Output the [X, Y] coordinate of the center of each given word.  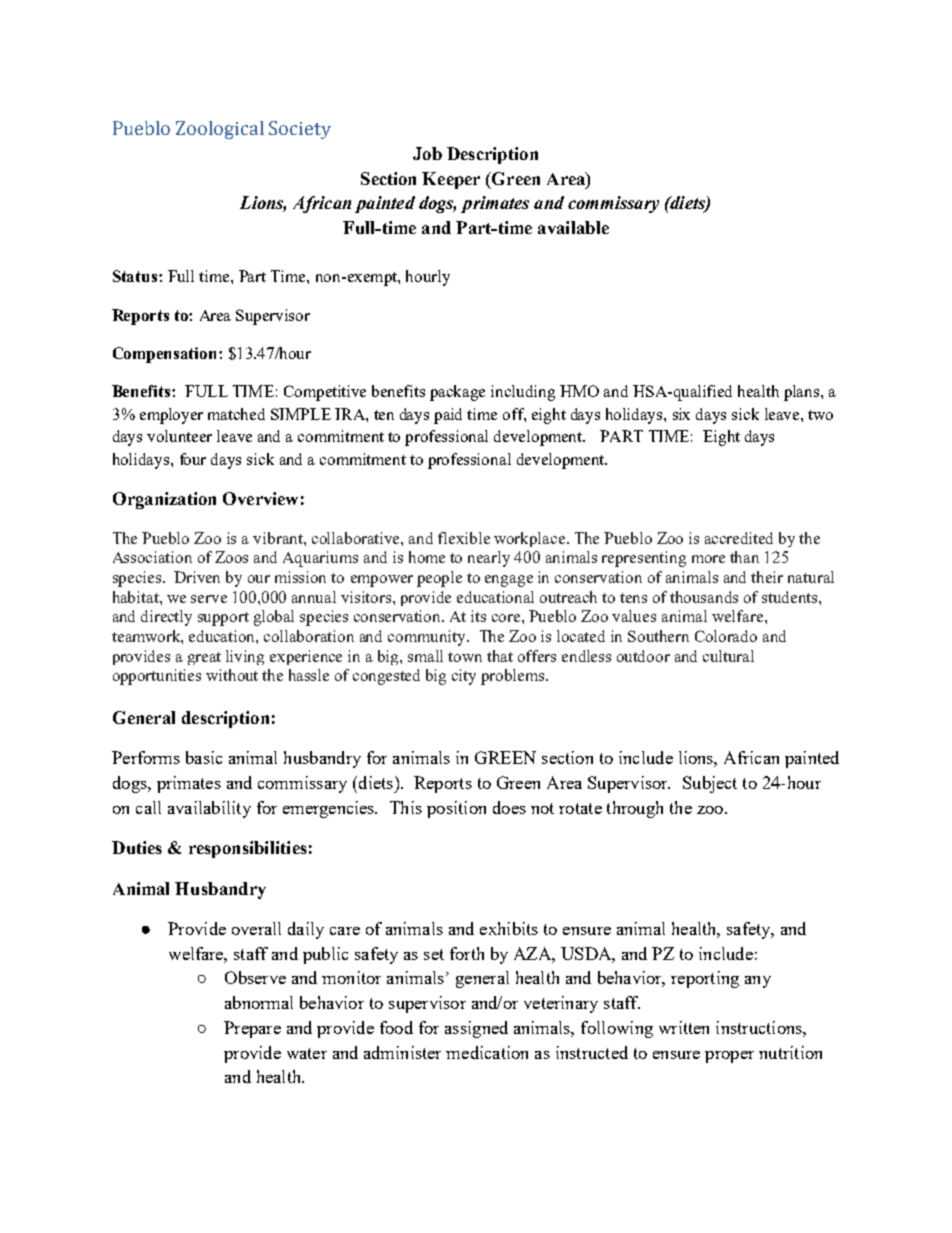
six [681, 414]
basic [204, 757]
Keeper [451, 180]
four [193, 459]
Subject [710, 784]
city [464, 677]
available [573, 227]
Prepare [252, 1029]
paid [448, 416]
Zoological [220, 130]
